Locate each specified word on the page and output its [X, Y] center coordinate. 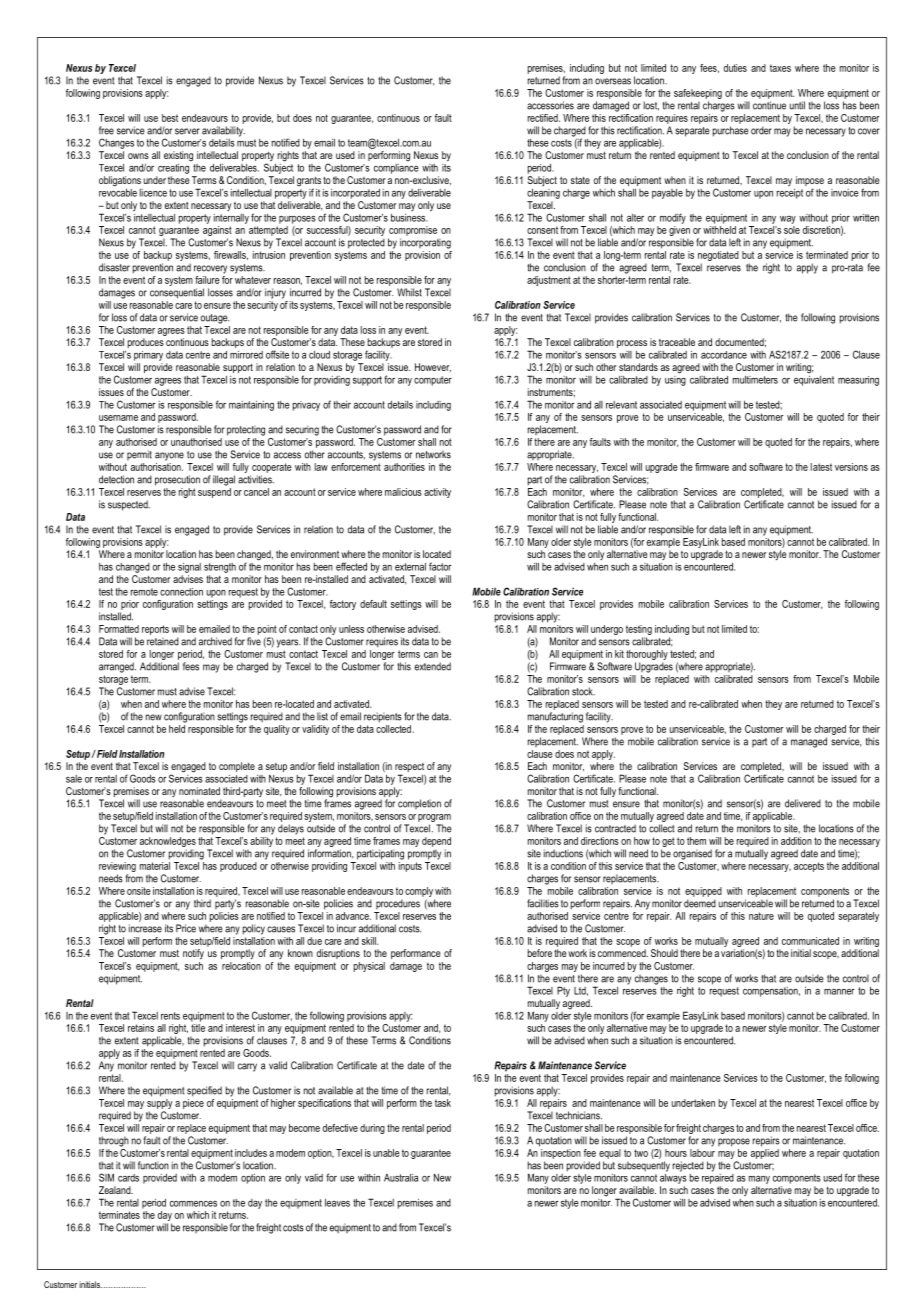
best [170, 118]
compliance [396, 169]
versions [851, 467]
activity [437, 493]
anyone [169, 456]
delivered [803, 803]
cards [128, 1178]
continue [769, 105]
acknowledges [168, 843]
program [434, 819]
